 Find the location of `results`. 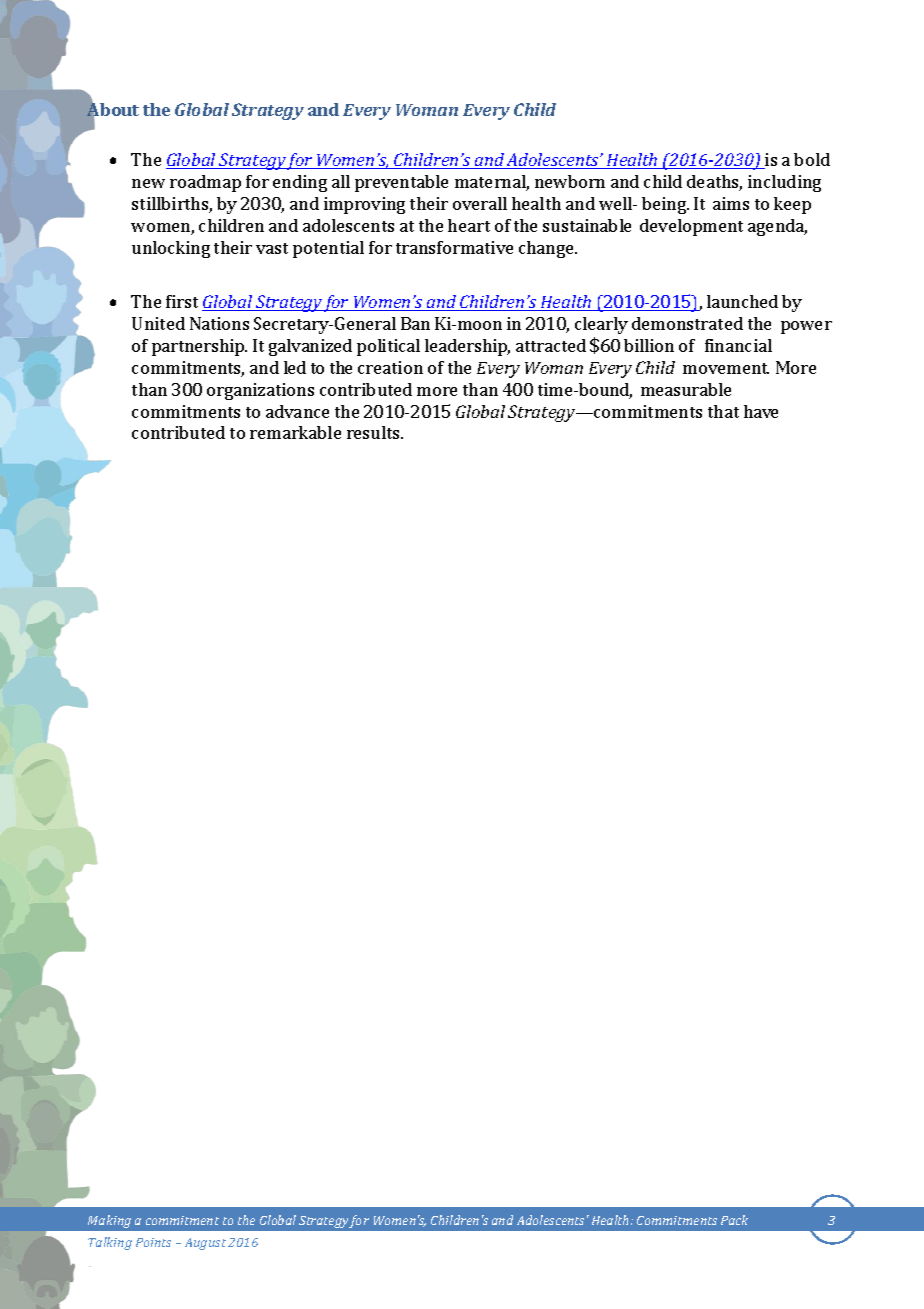

results is located at coordinates (374, 432).
